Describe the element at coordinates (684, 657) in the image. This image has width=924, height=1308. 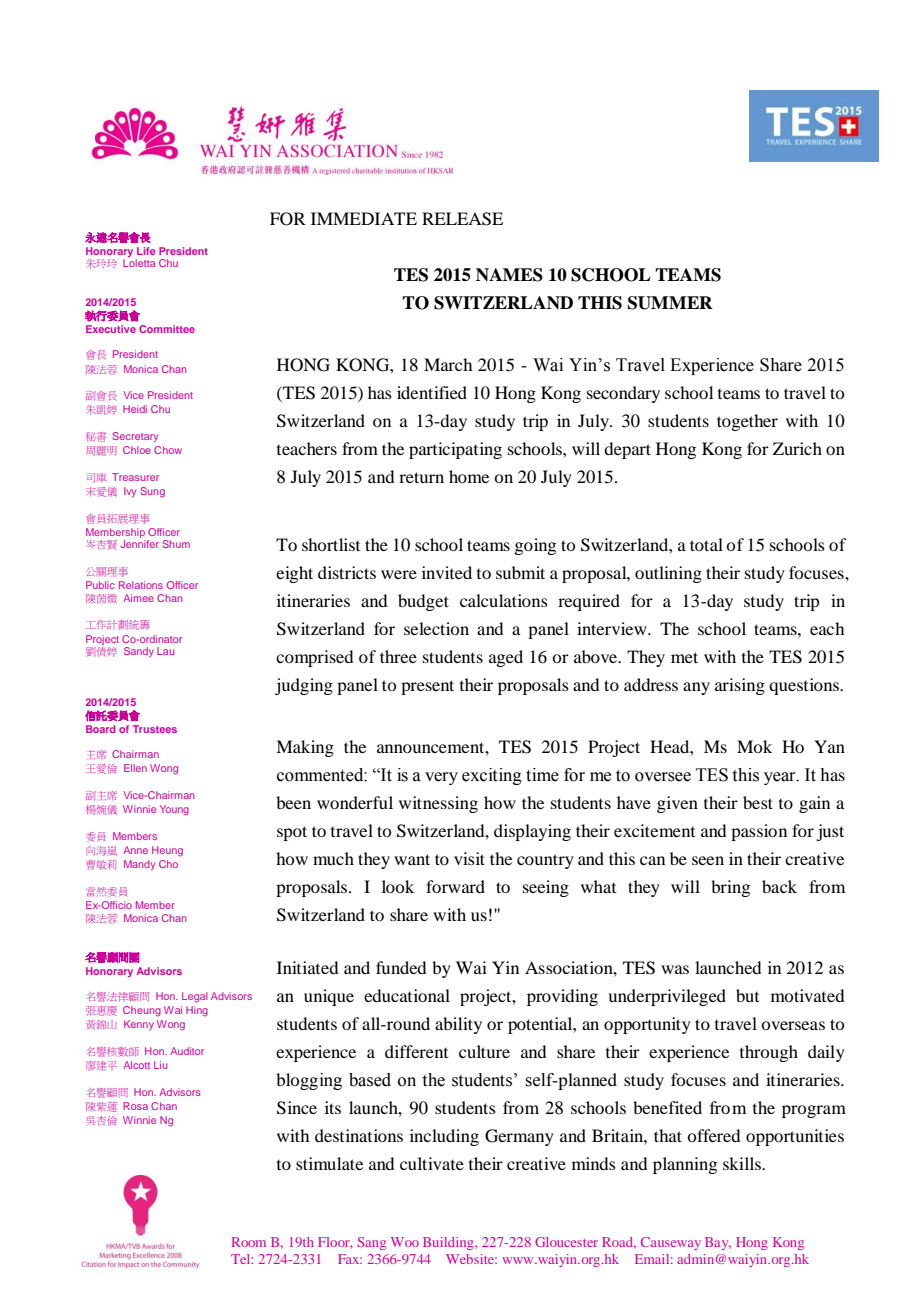
I see `met` at that location.
